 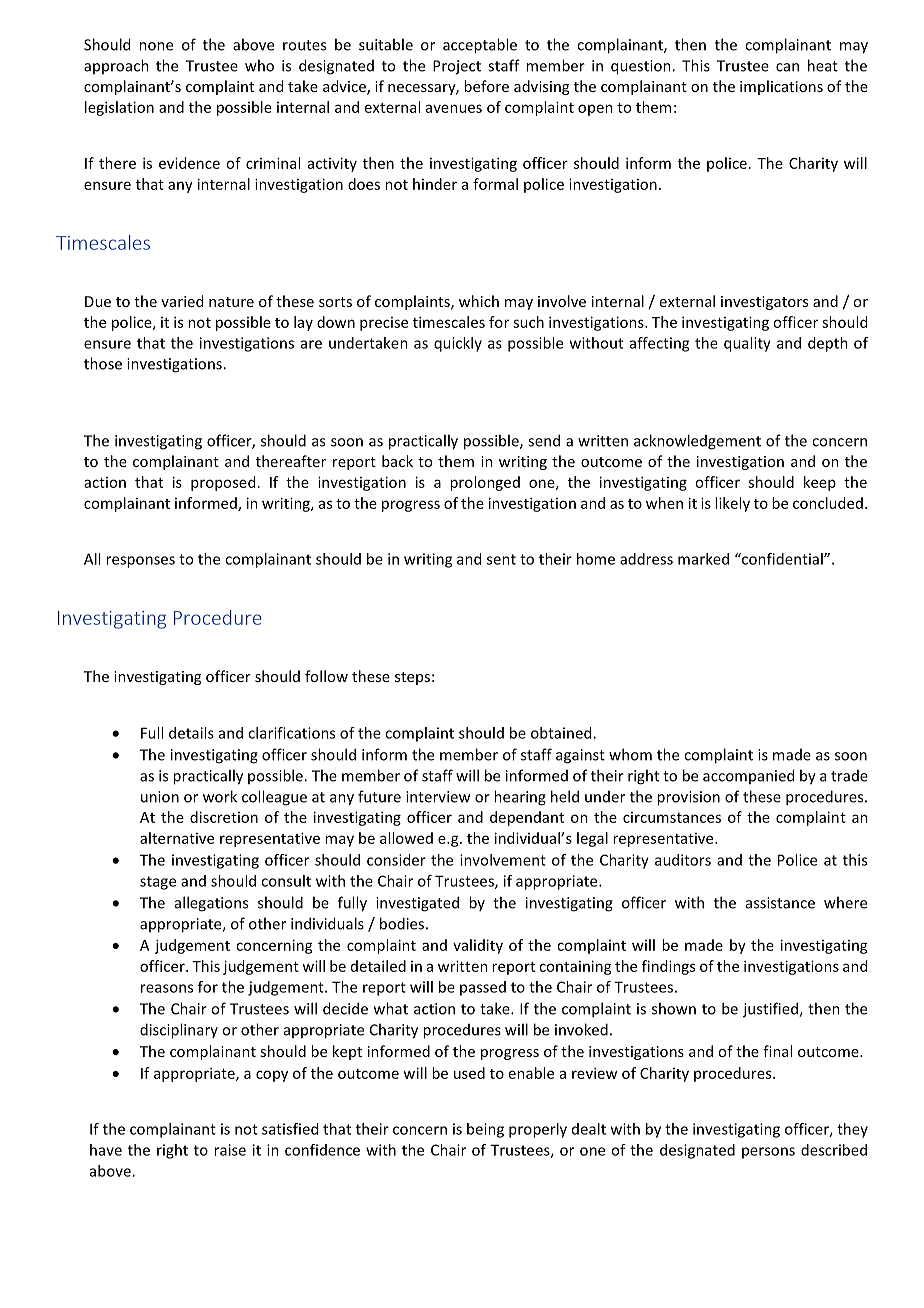 I want to click on before, so click(x=486, y=86).
